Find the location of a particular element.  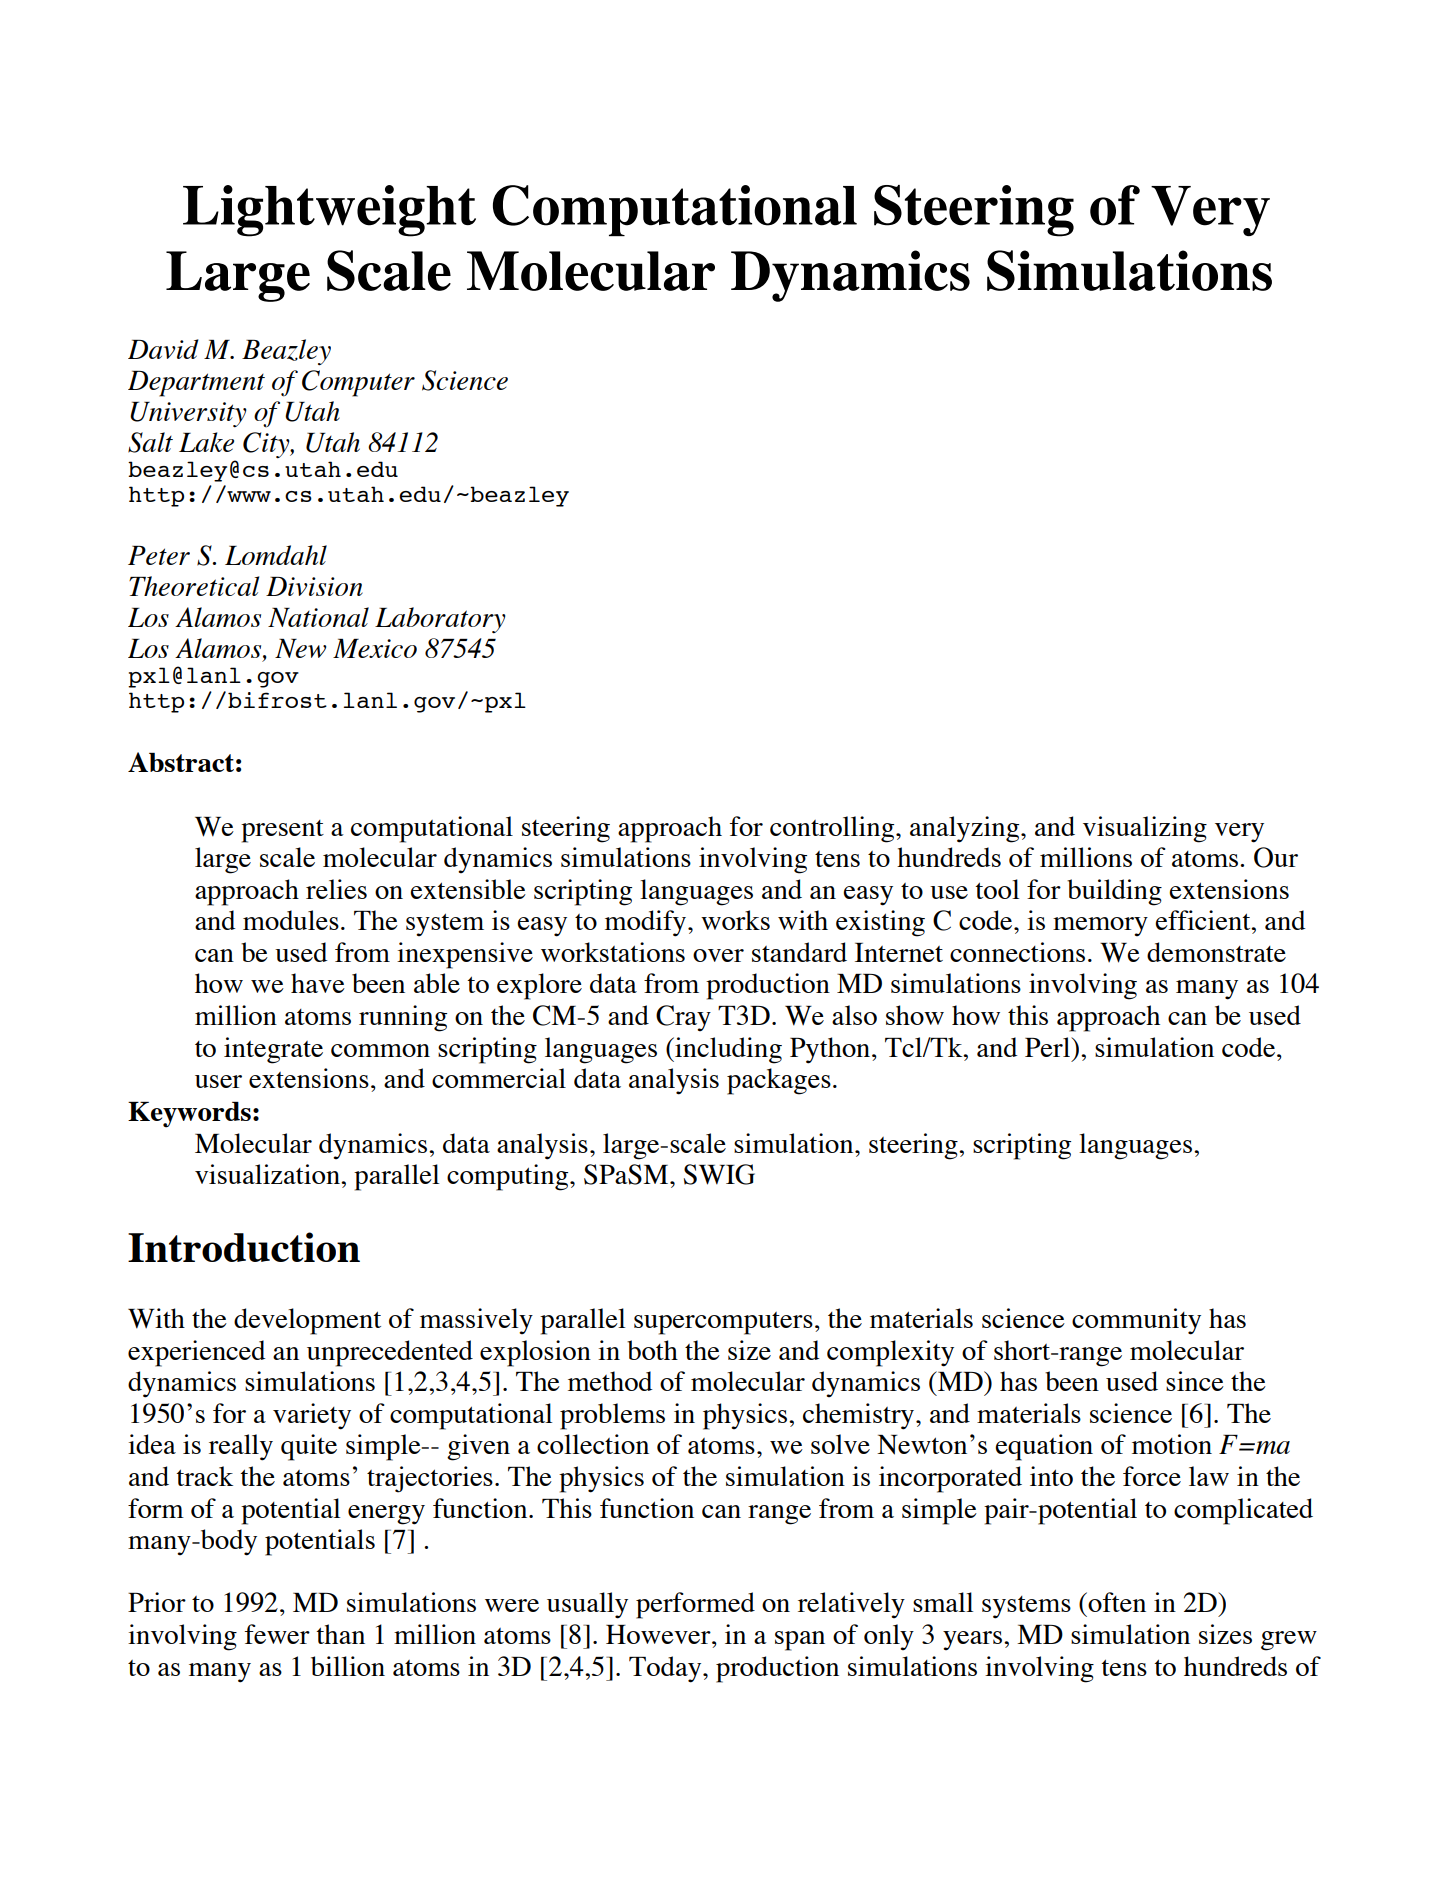

controlling is located at coordinates (833, 829).
